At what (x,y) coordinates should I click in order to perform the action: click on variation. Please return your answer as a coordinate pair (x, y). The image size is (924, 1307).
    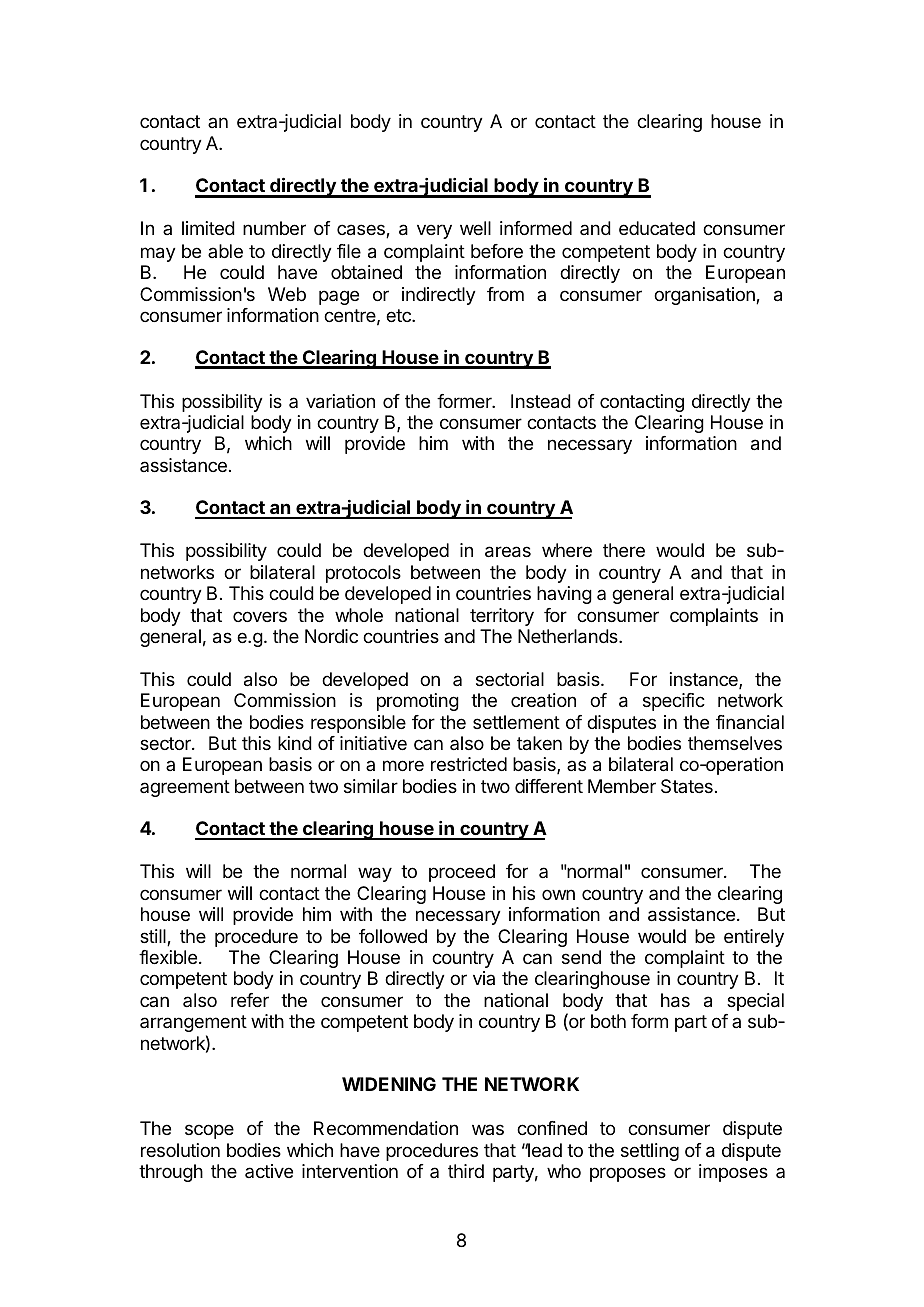
    Looking at the image, I should click on (340, 401).
